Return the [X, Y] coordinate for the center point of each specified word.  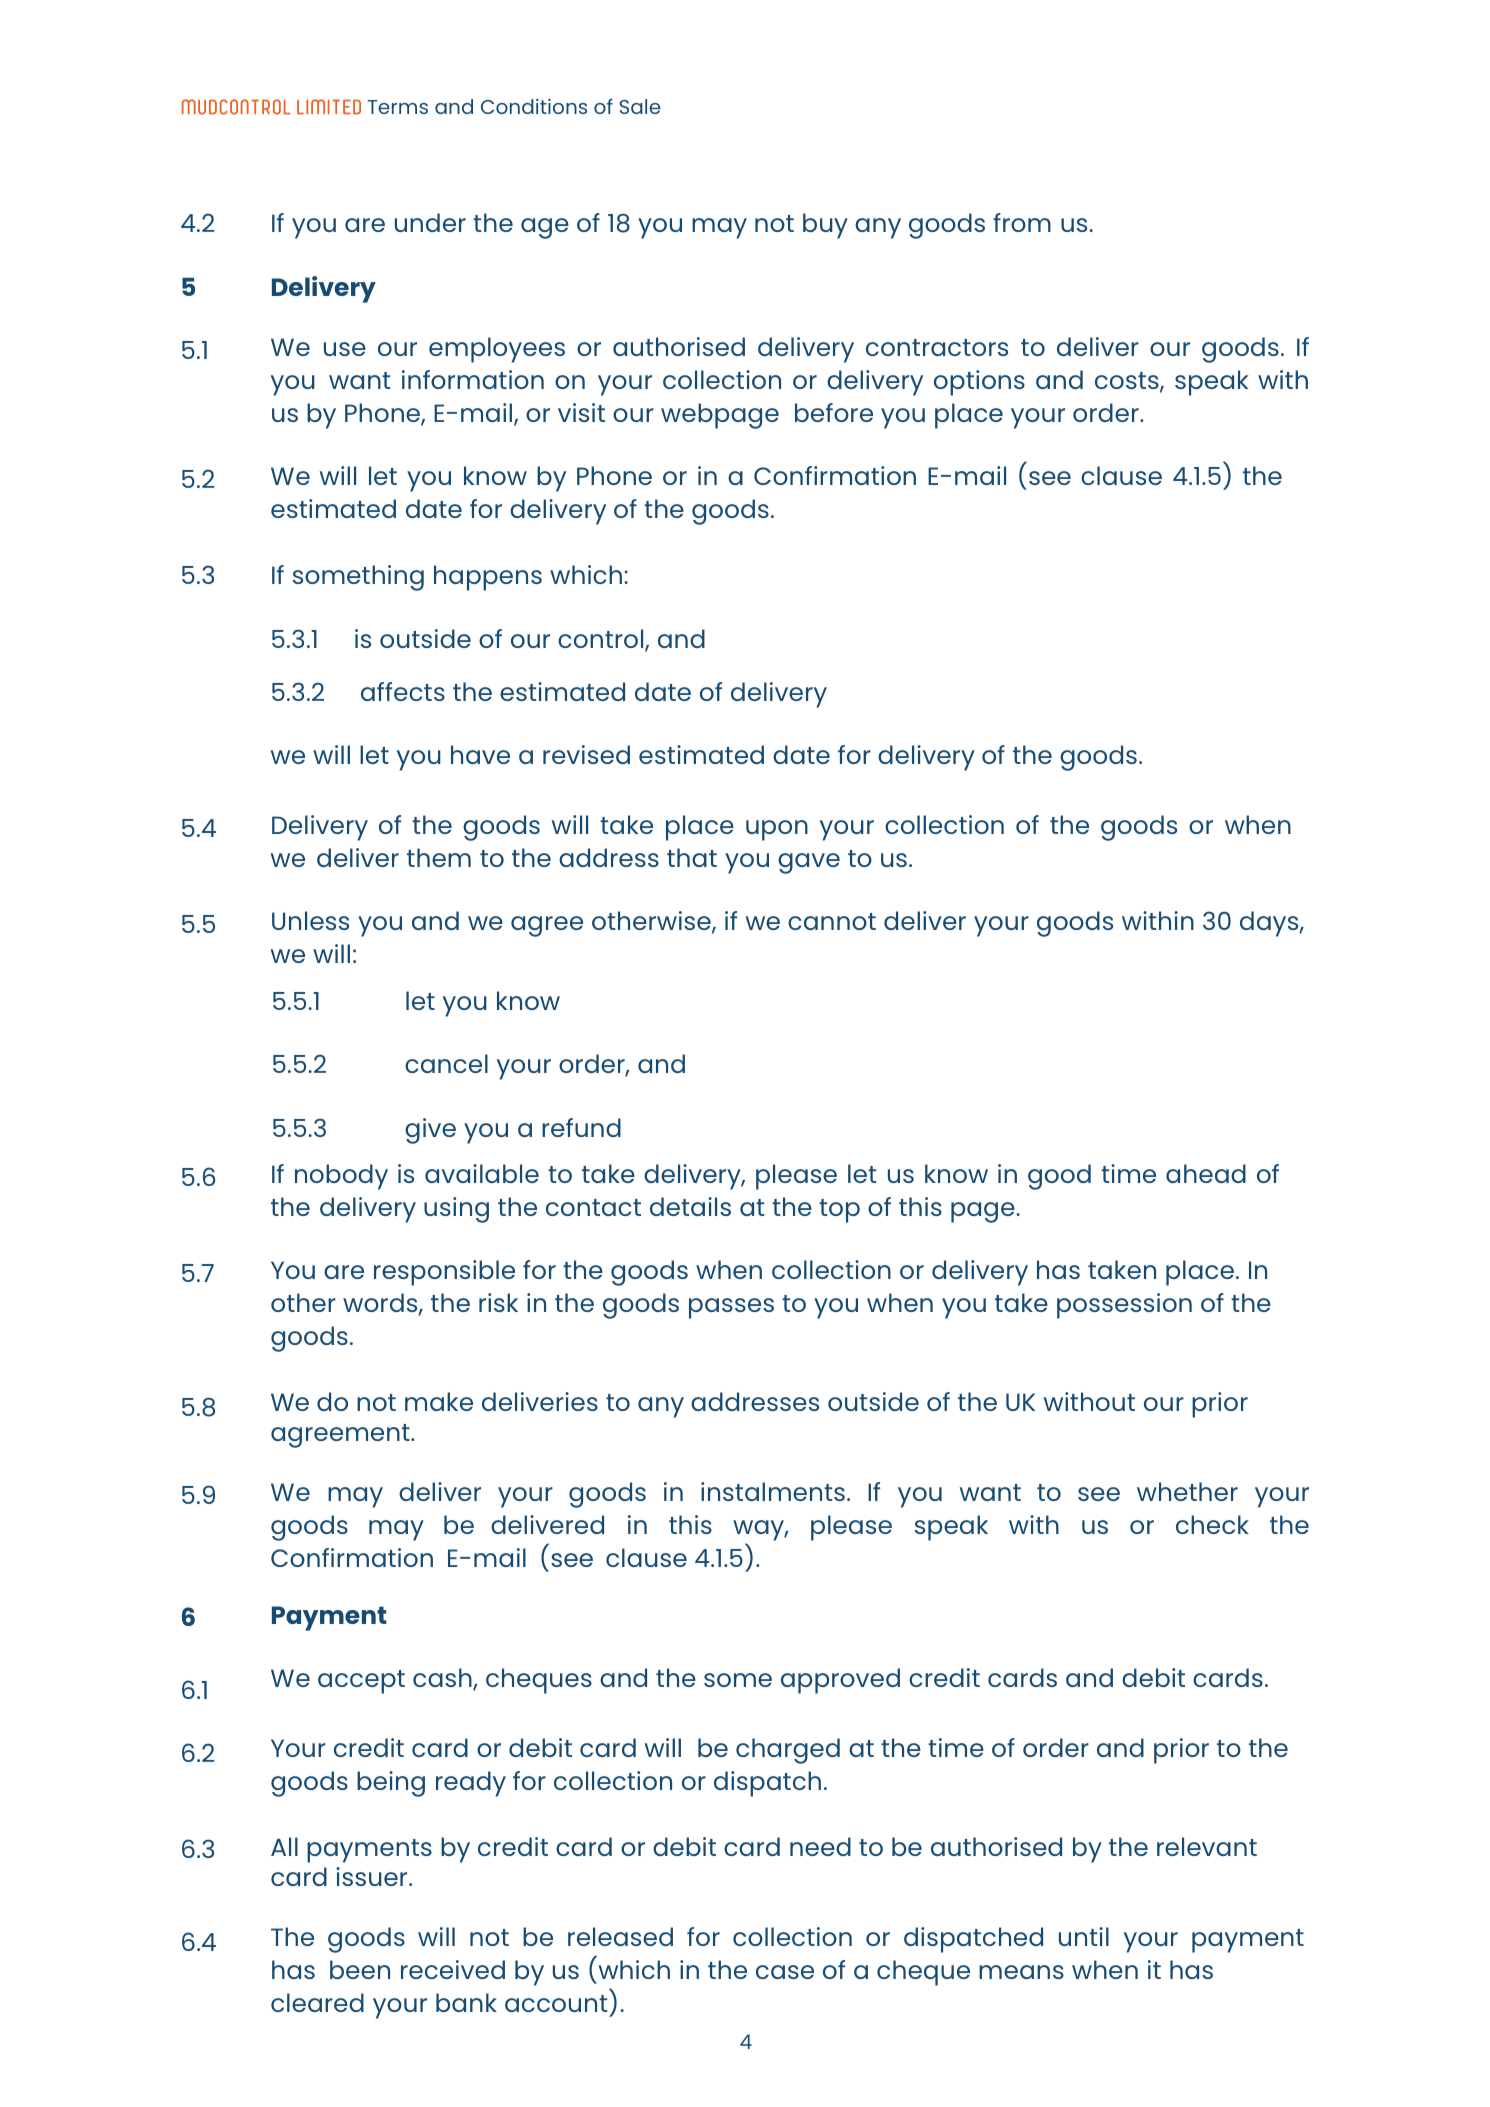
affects [403, 691]
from [1022, 222]
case [785, 1972]
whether [1187, 1491]
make [439, 1401]
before [834, 412]
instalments [773, 1491]
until [1084, 1936]
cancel [446, 1063]
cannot [832, 921]
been [360, 1969]
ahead [1206, 1173]
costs [1128, 382]
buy [825, 226]
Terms [397, 107]
